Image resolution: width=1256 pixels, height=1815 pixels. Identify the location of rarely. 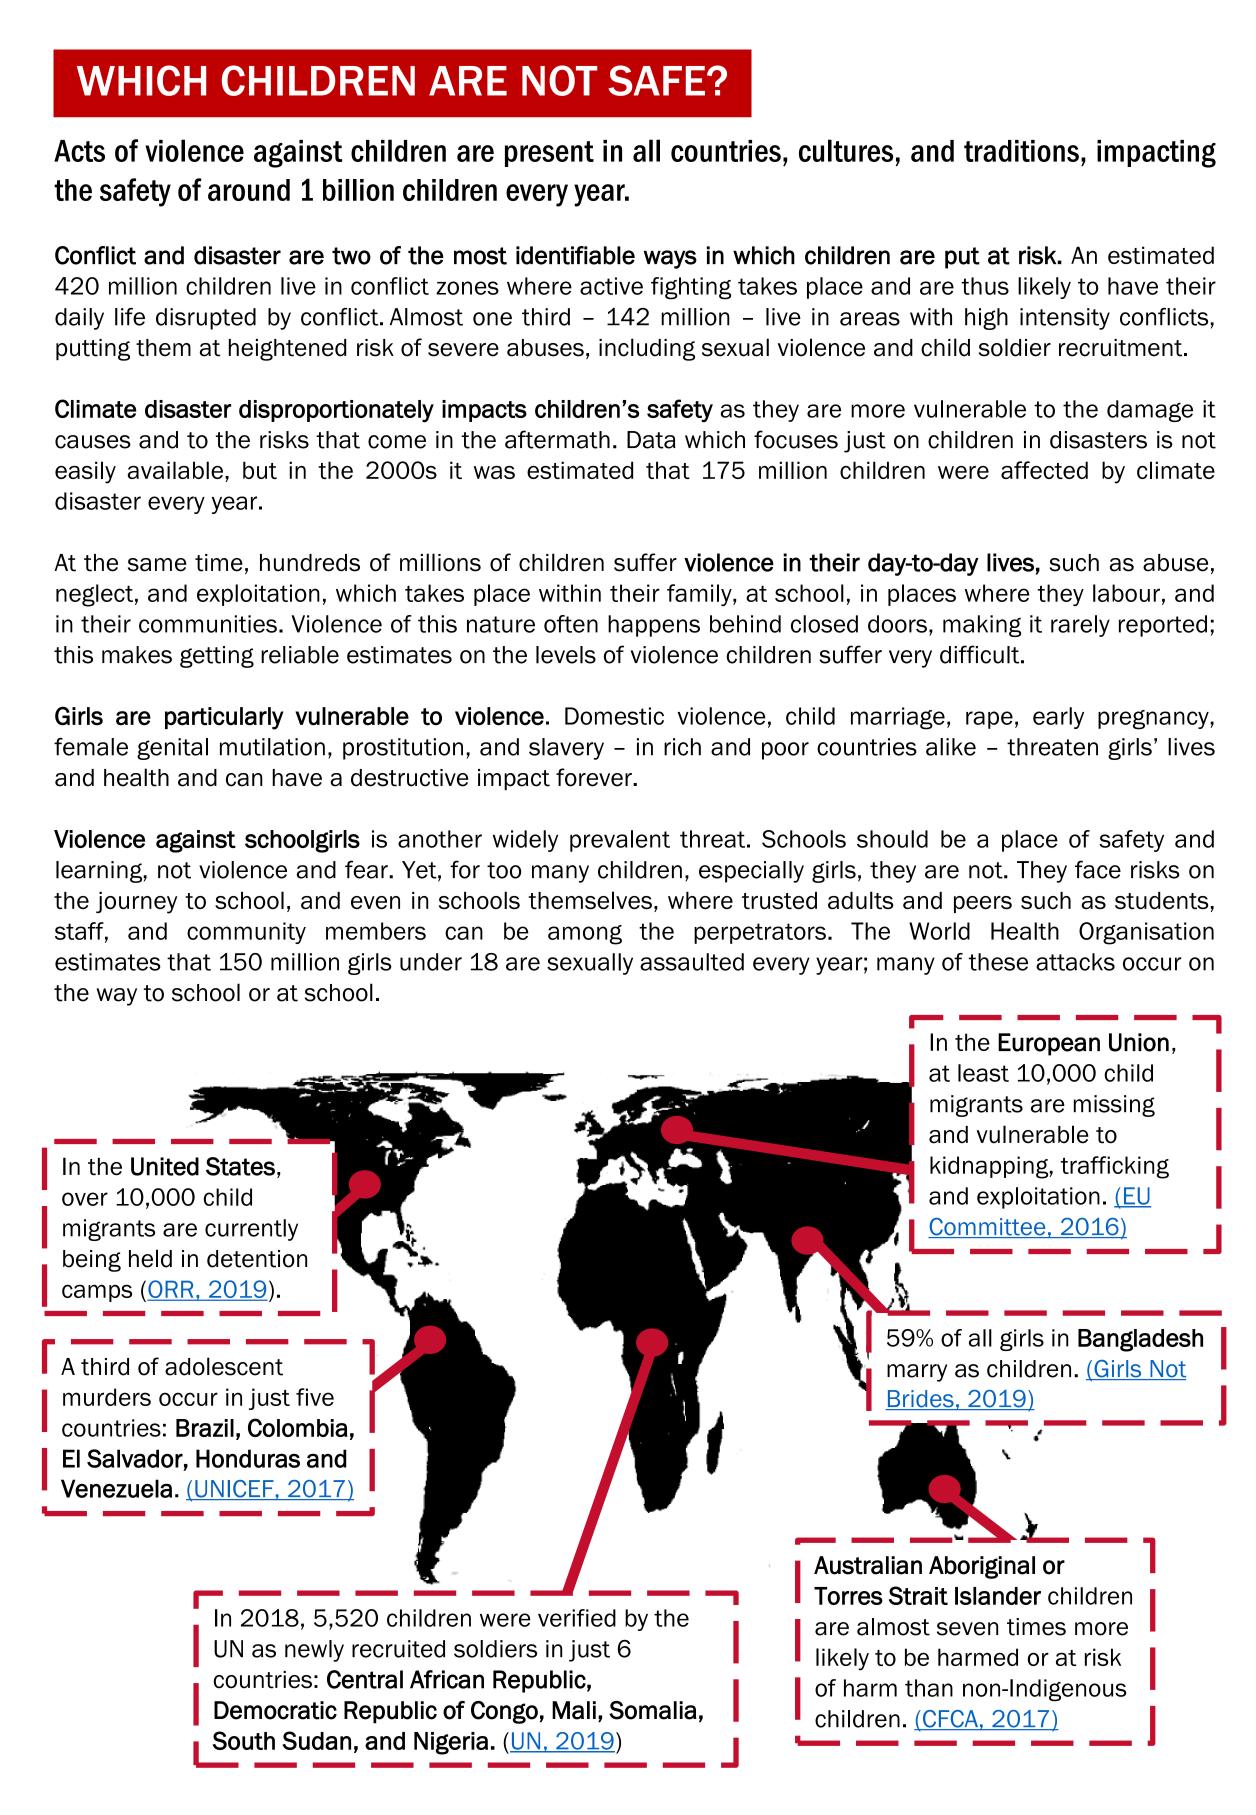
(1080, 626).
